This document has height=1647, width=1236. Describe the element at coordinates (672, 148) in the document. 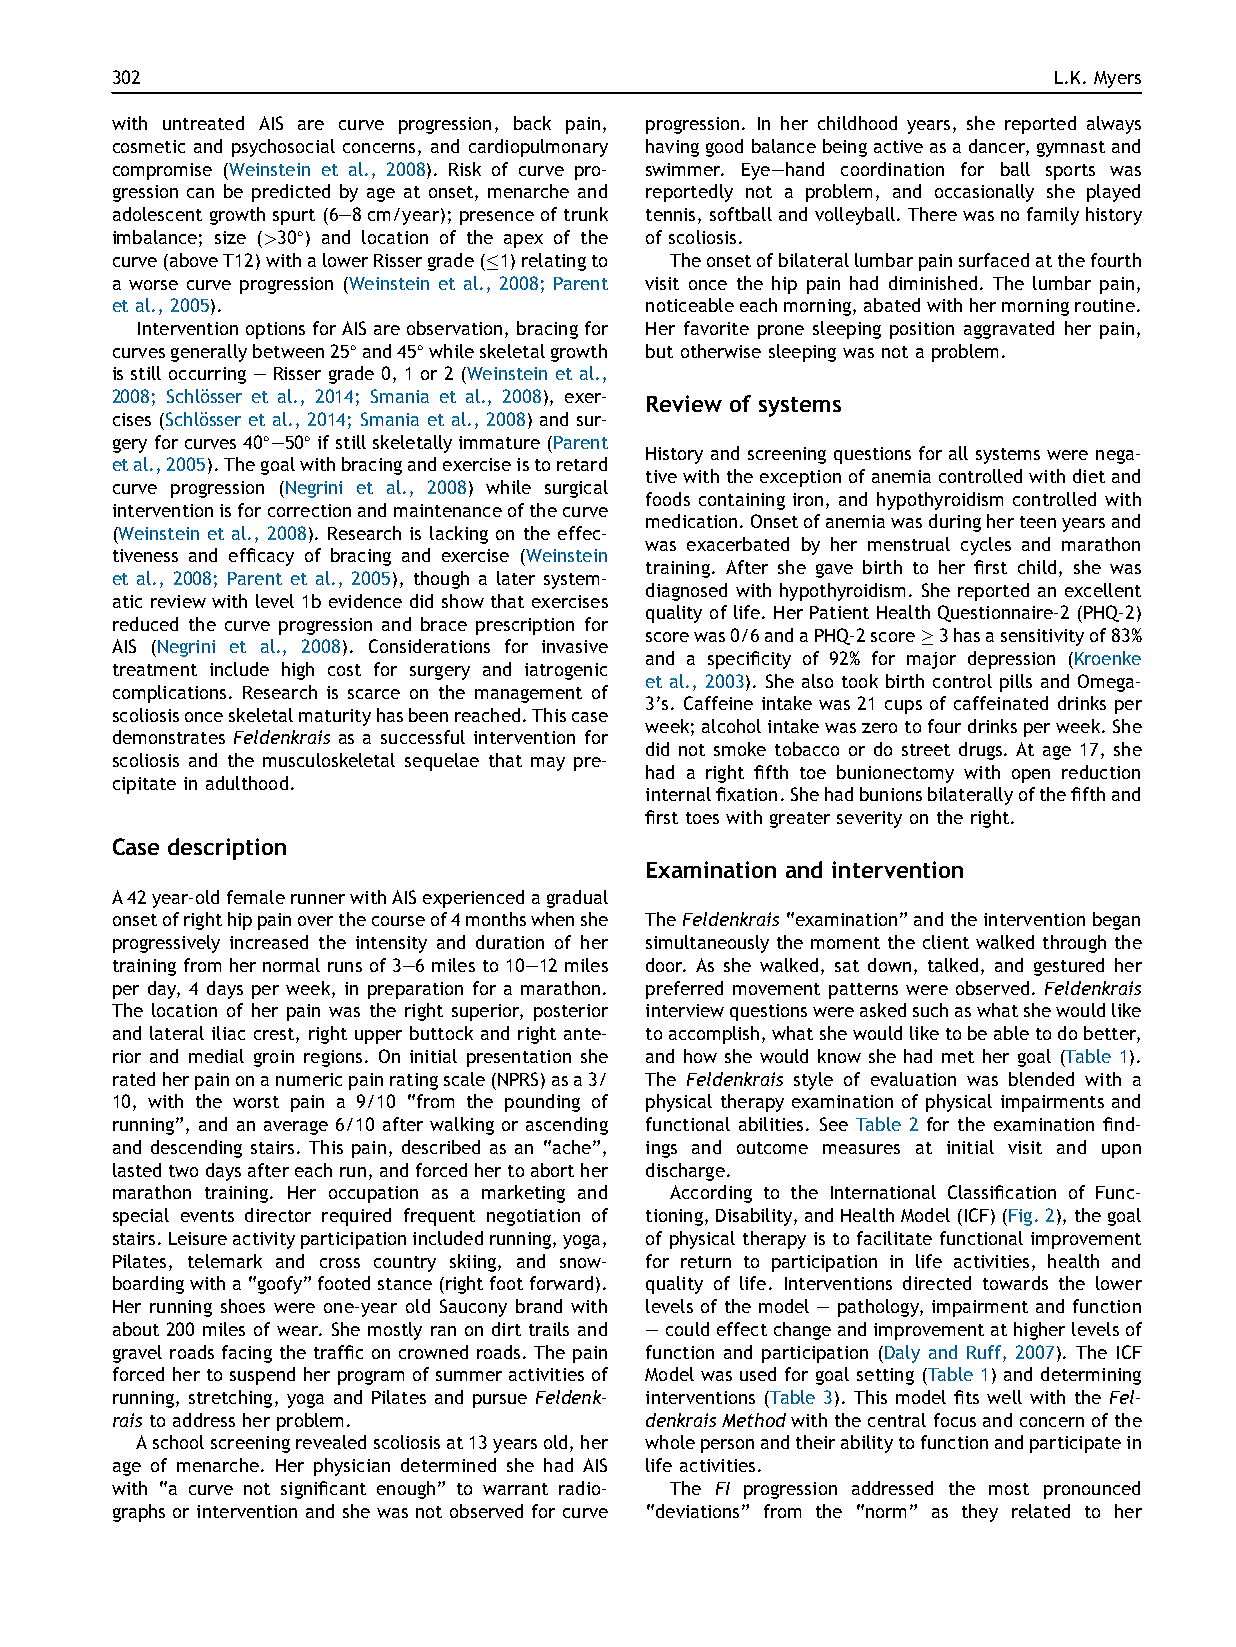

I see `having` at that location.
